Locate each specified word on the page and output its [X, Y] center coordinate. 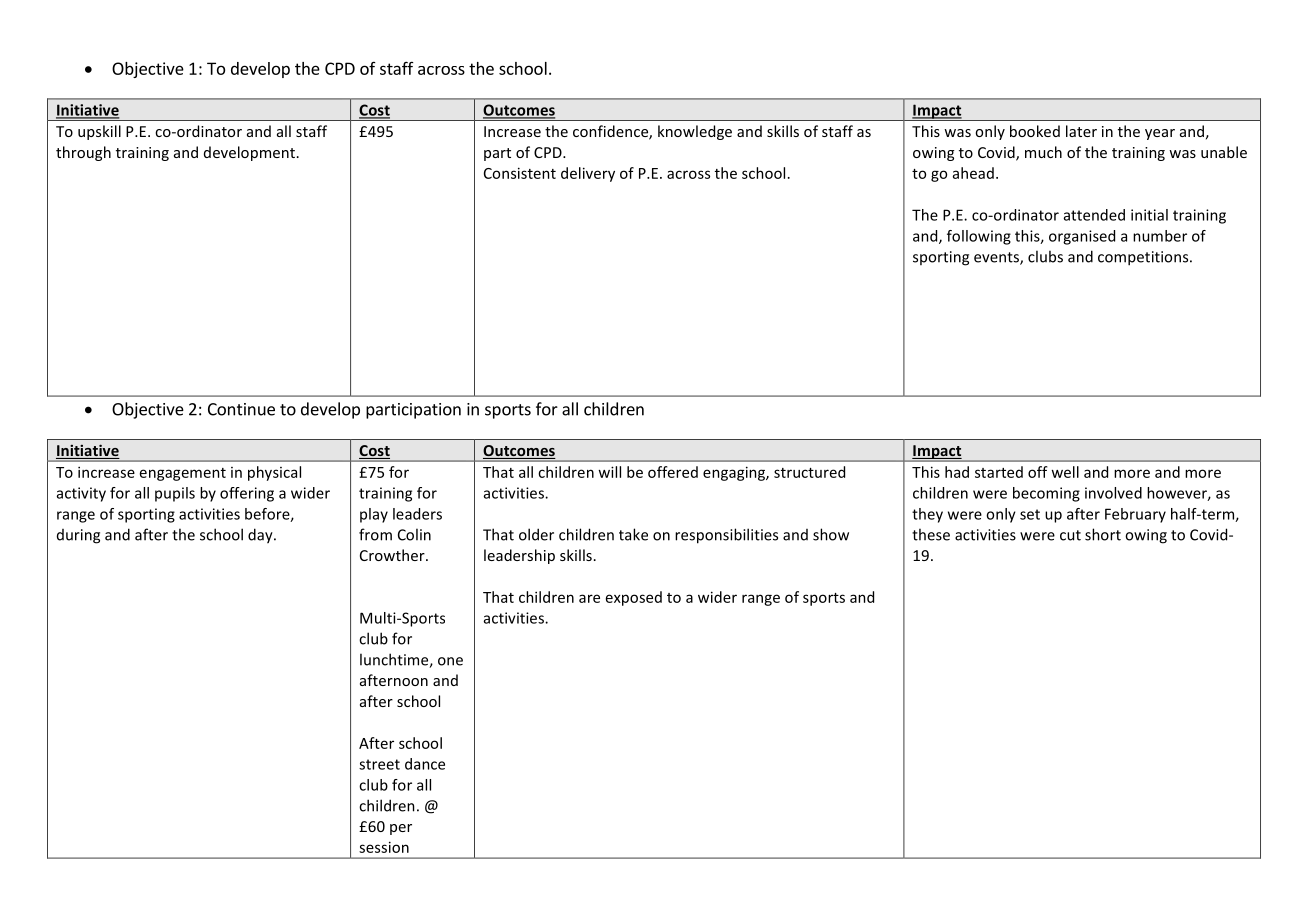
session [384, 847]
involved [1113, 493]
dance [425, 764]
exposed [634, 598]
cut [1070, 535]
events [997, 258]
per [401, 829]
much [1043, 152]
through [83, 153]
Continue [241, 409]
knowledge [695, 132]
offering [247, 494]
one [450, 661]
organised [1082, 237]
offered [673, 472]
